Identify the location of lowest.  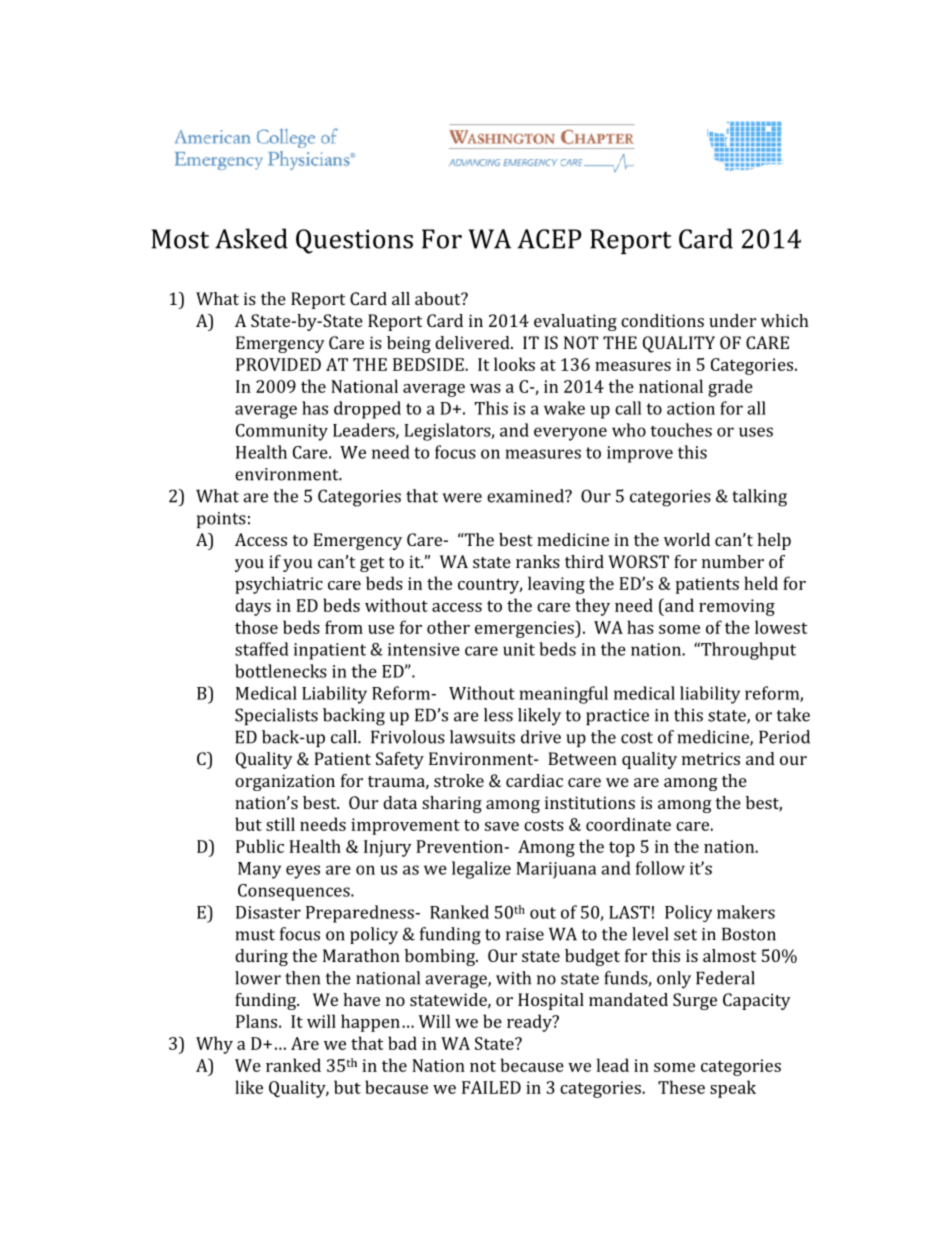
(781, 627).
